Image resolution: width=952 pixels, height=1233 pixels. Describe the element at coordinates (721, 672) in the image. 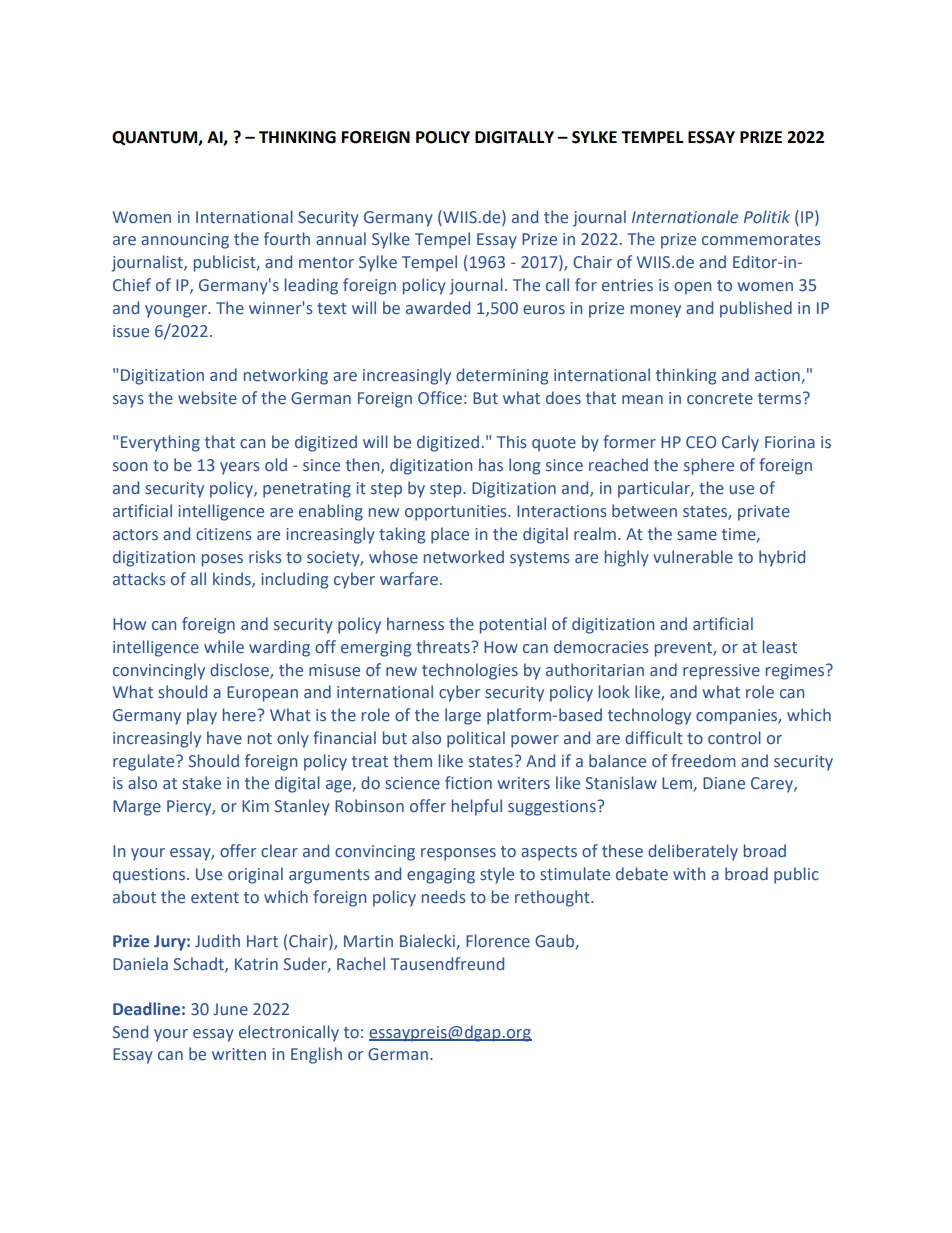

I see `repressive` at that location.
